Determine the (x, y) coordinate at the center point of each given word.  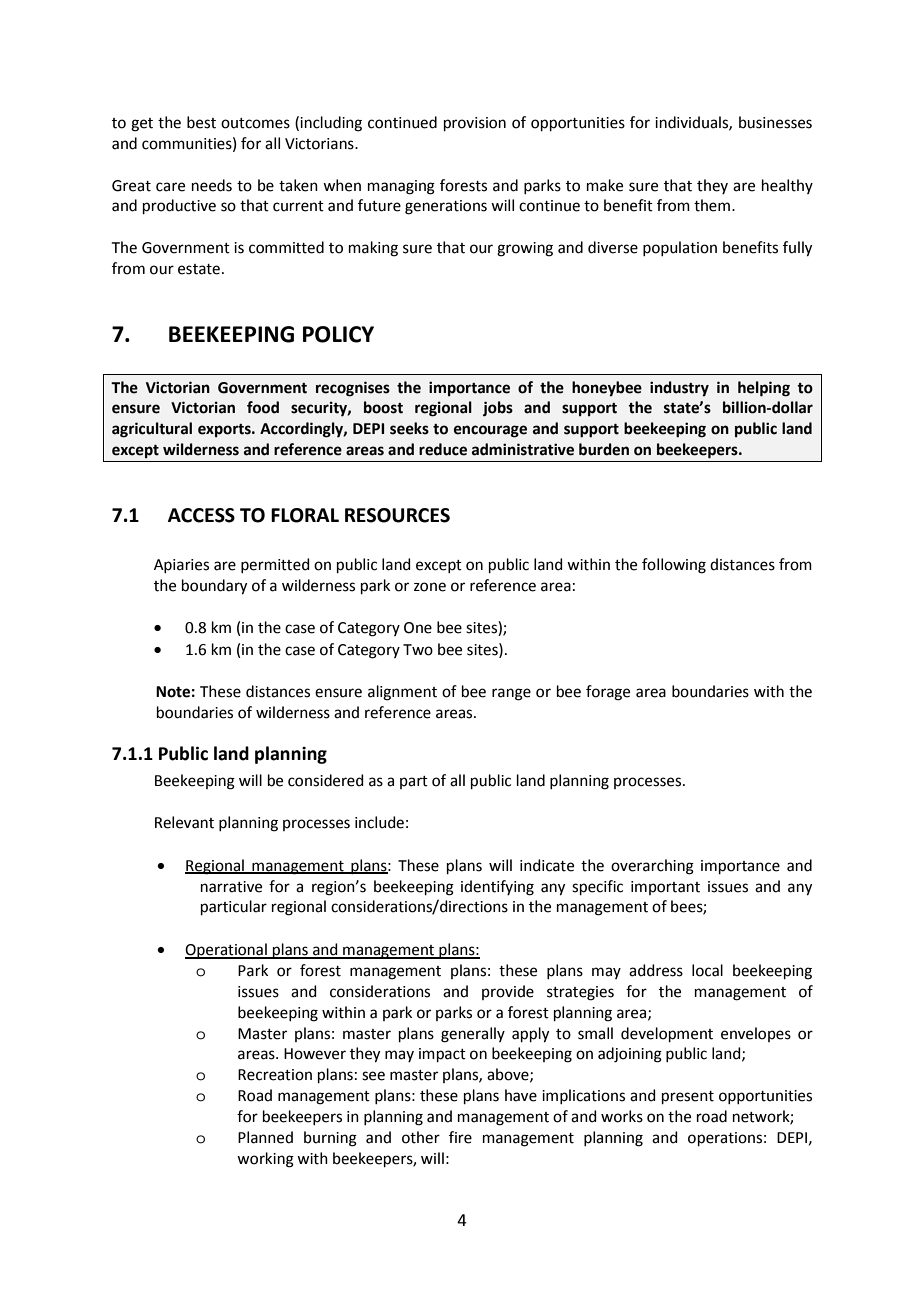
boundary (214, 587)
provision (475, 124)
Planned (265, 1137)
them (712, 205)
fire (460, 1137)
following (674, 566)
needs (212, 185)
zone (430, 587)
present (688, 1097)
